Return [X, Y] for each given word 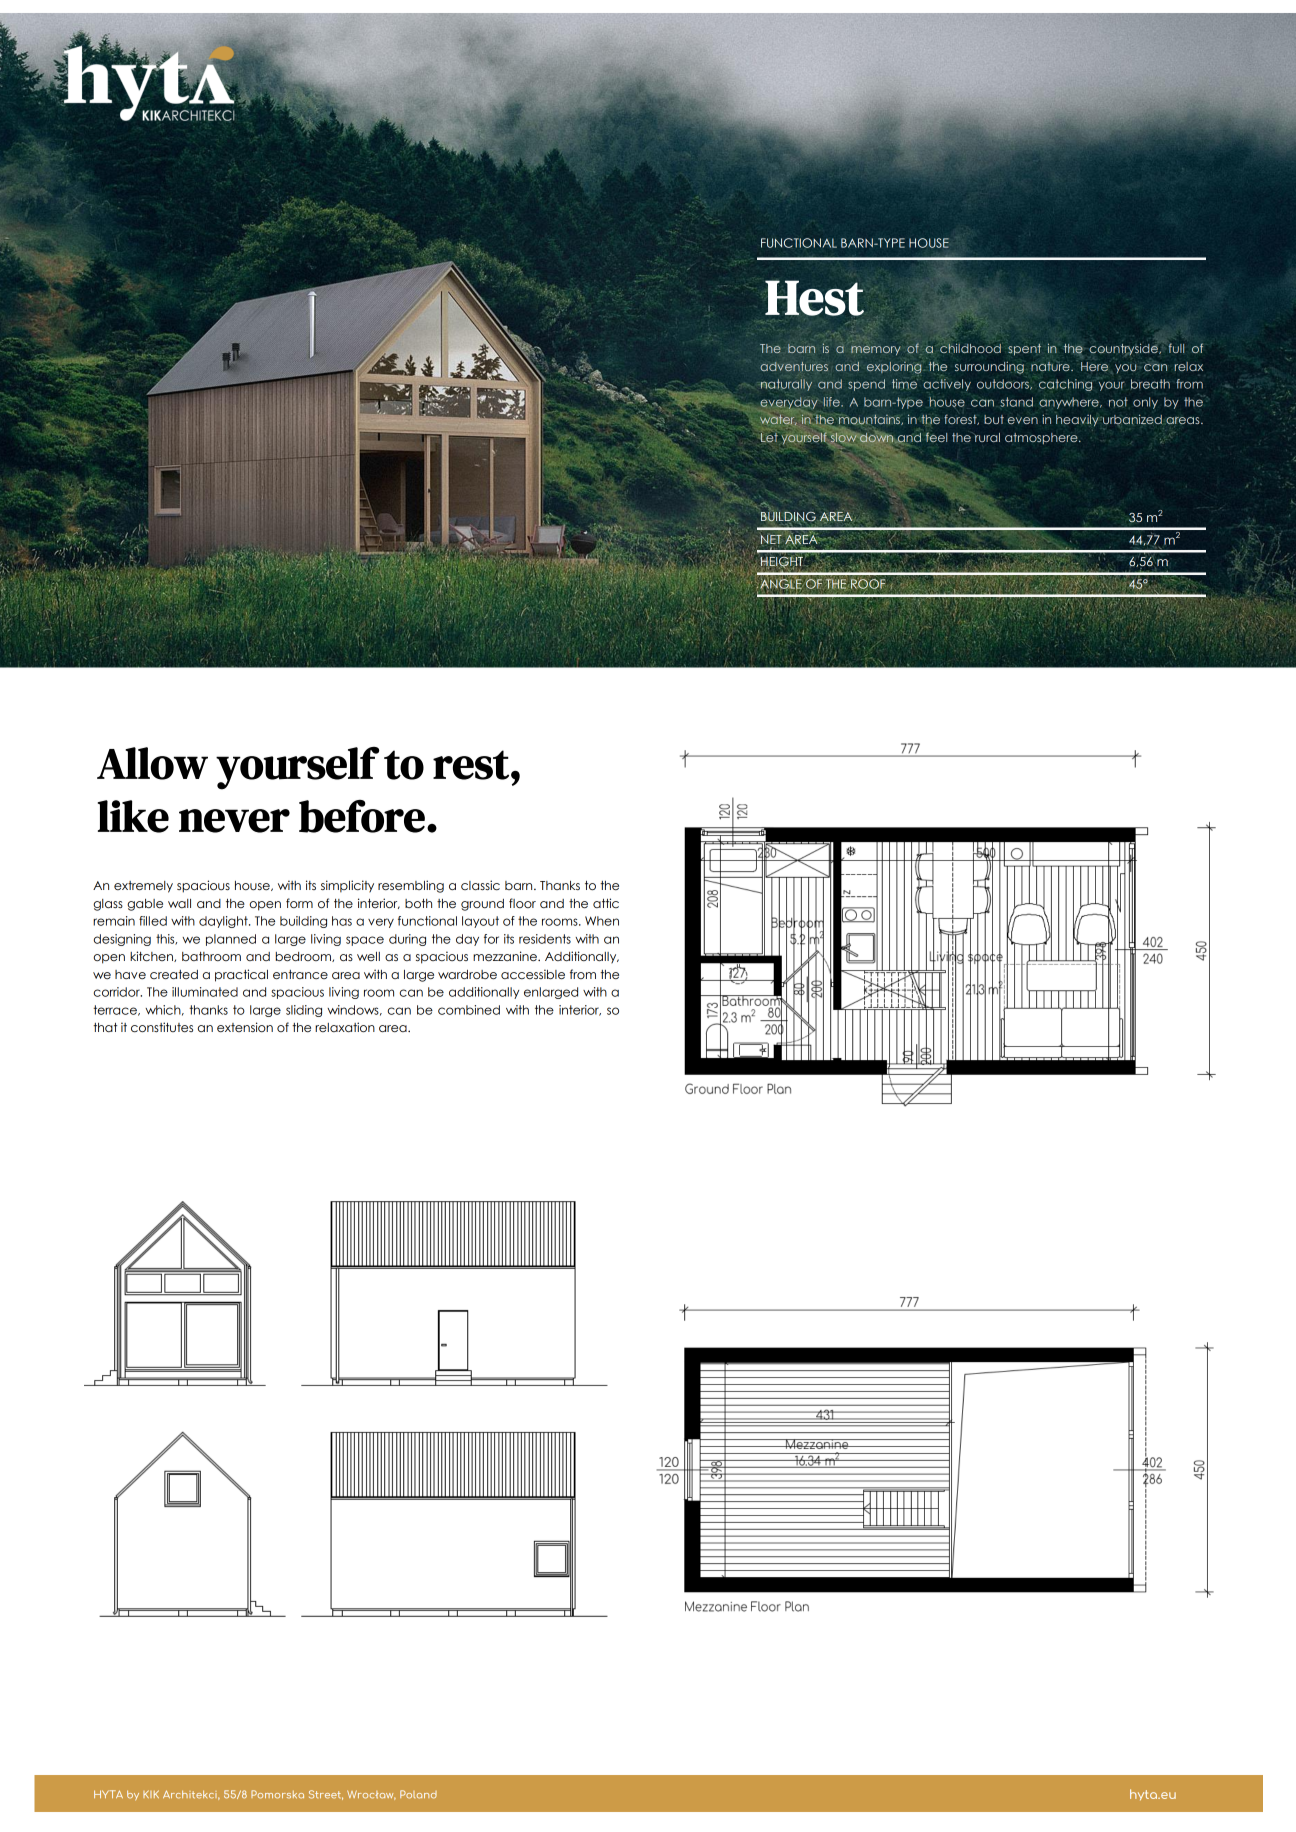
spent [1024, 349]
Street [326, 1795]
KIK [151, 1794]
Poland [418, 1794]
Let [768, 437]
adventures [794, 366]
